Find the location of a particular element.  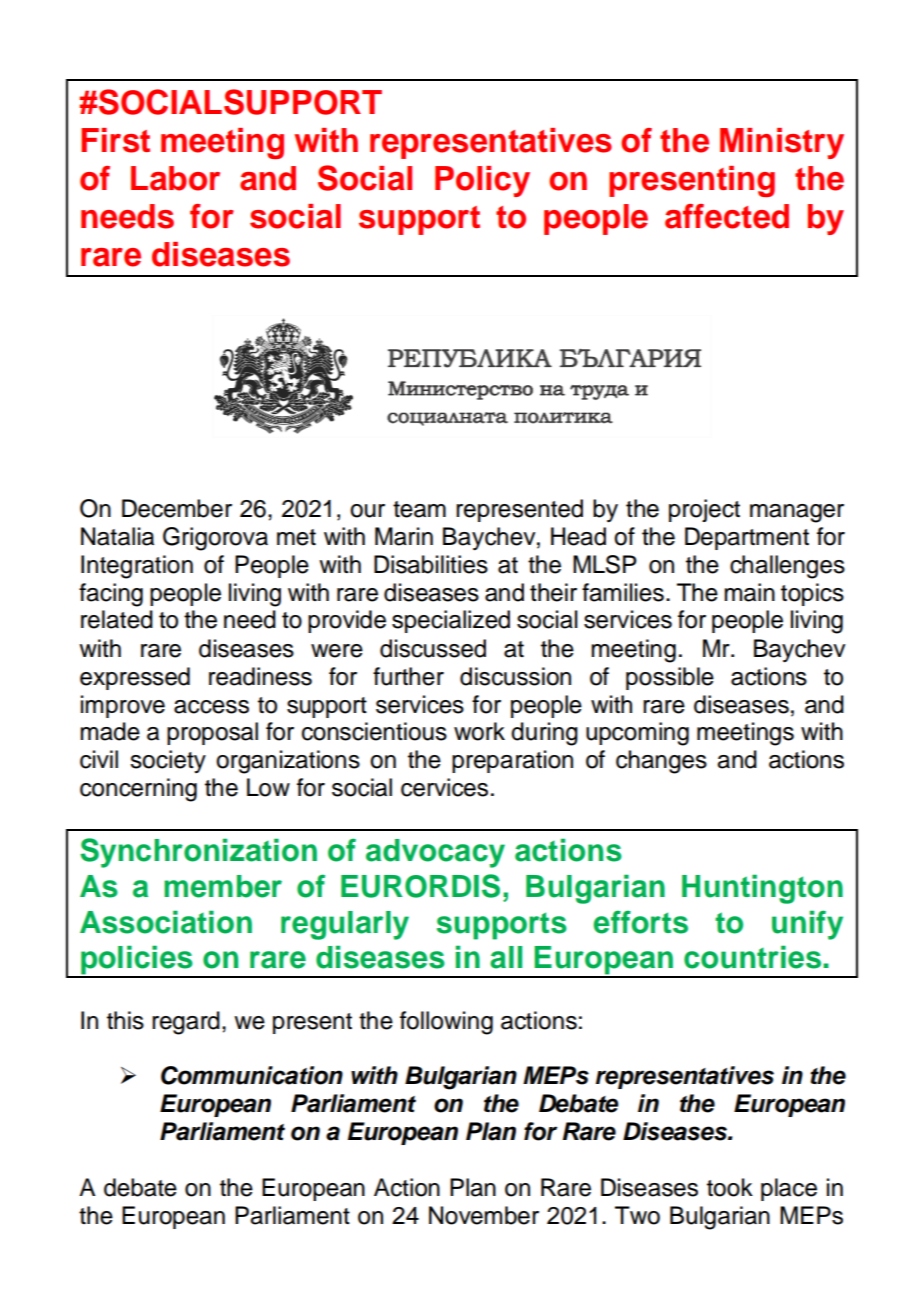

Huntington is located at coordinates (762, 889).
